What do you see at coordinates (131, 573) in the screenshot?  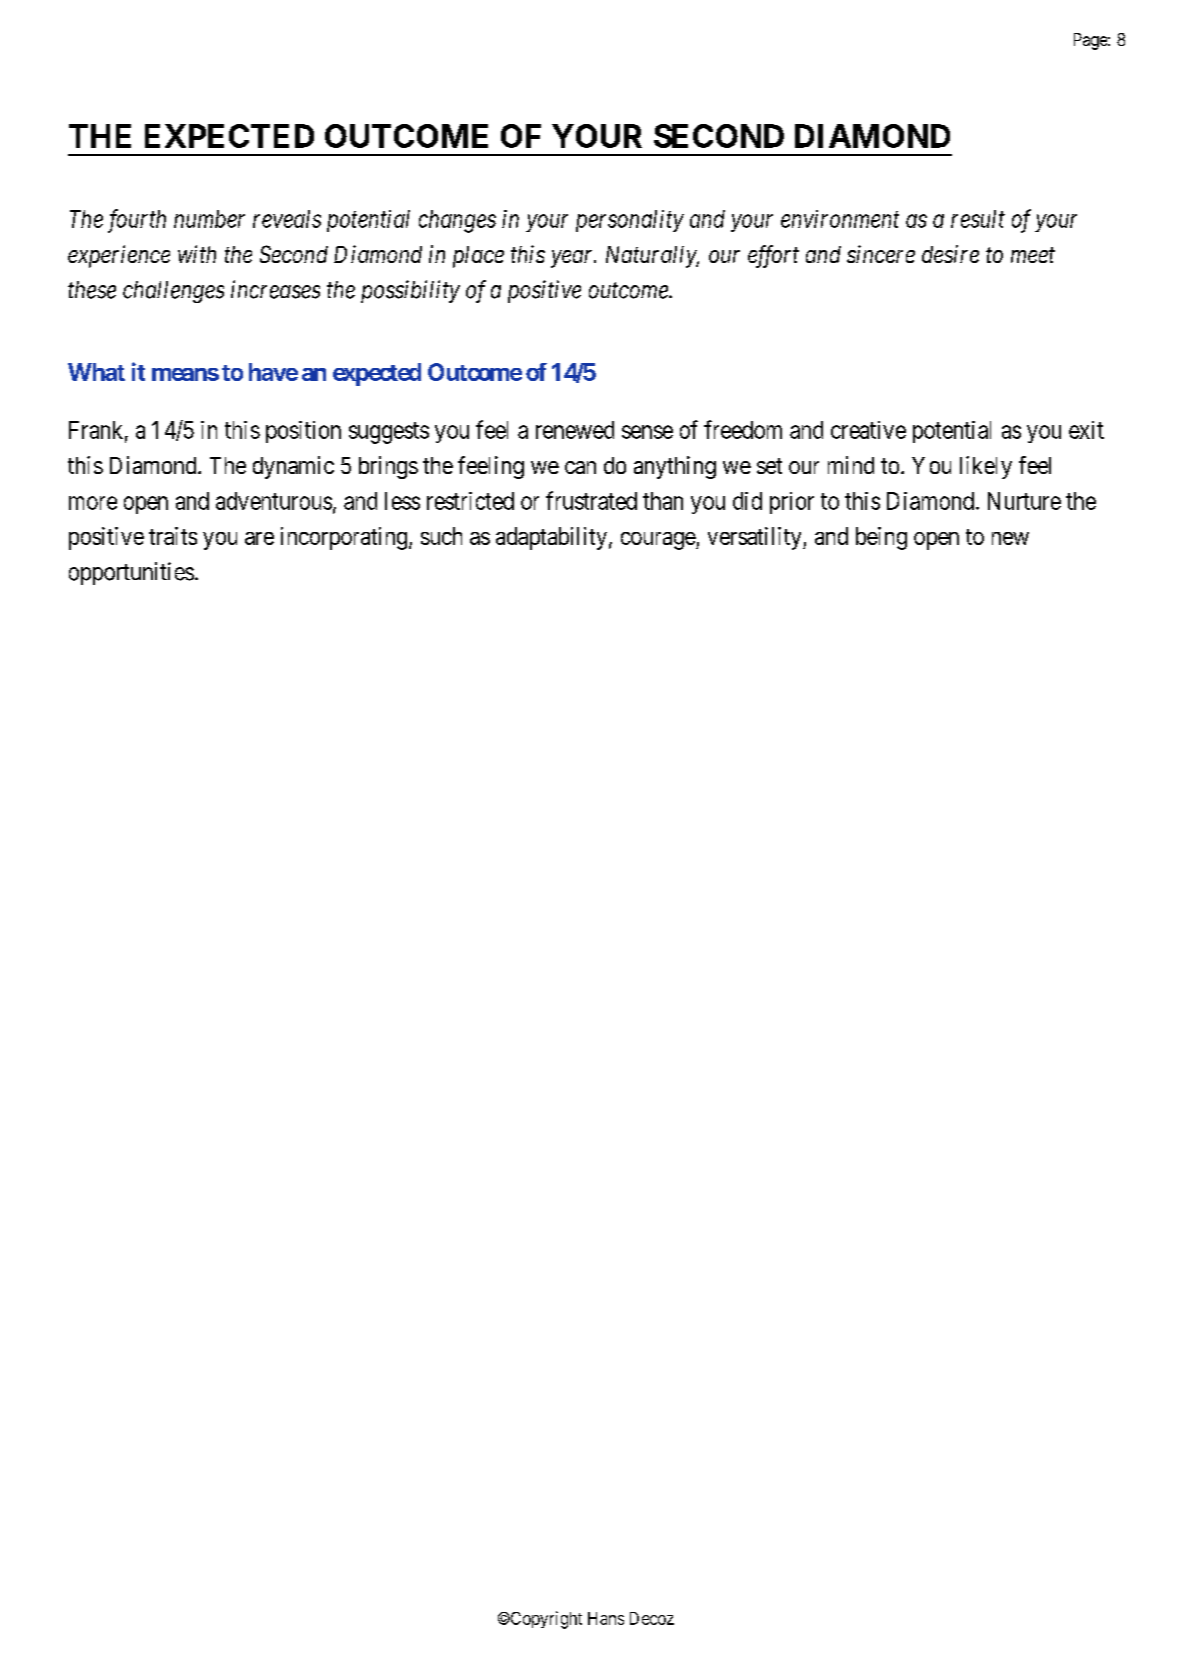 I see `opportunities` at bounding box center [131, 573].
